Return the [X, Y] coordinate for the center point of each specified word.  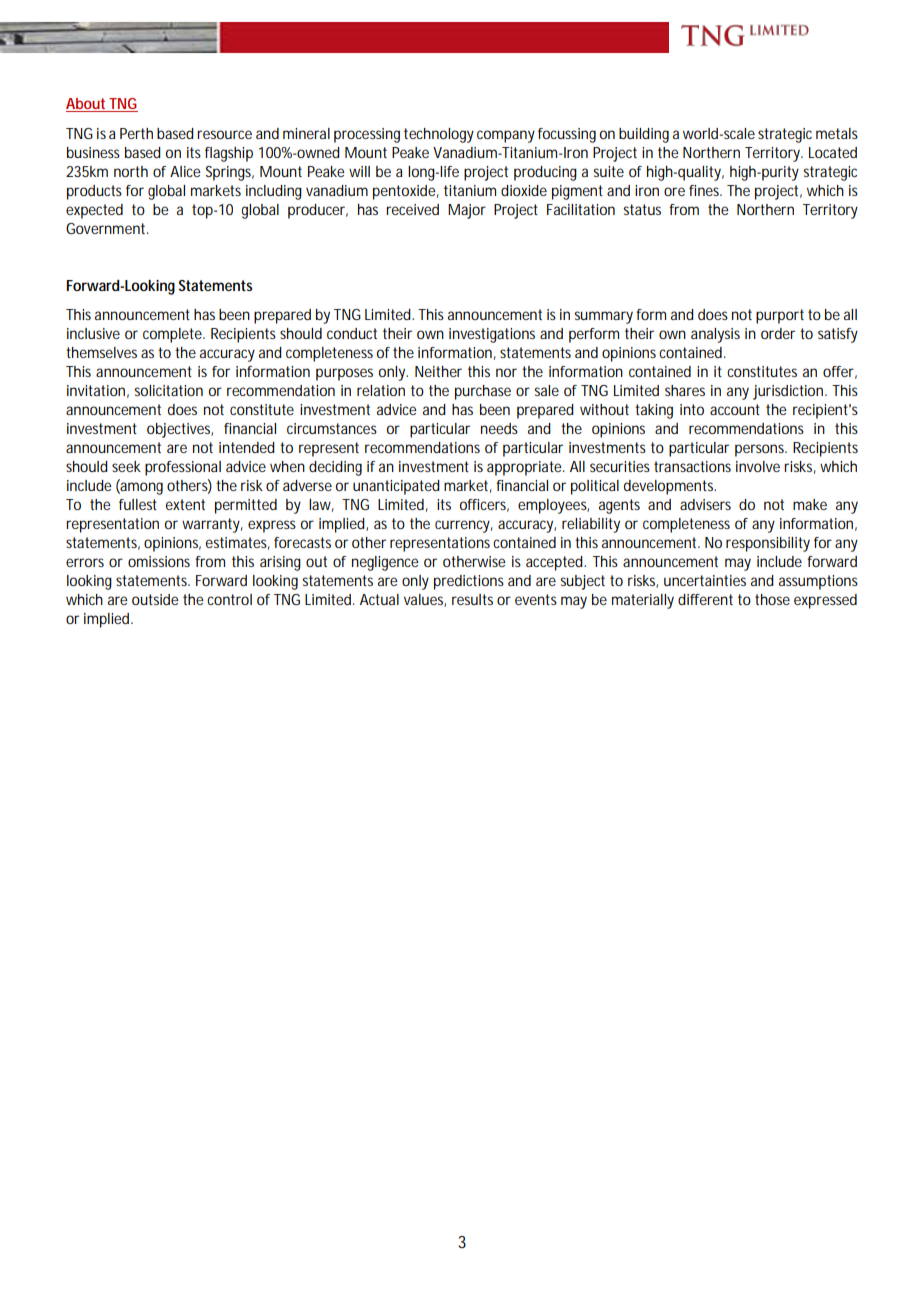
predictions [469, 582]
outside [155, 599]
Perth [136, 133]
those [772, 599]
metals [837, 133]
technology [439, 135]
